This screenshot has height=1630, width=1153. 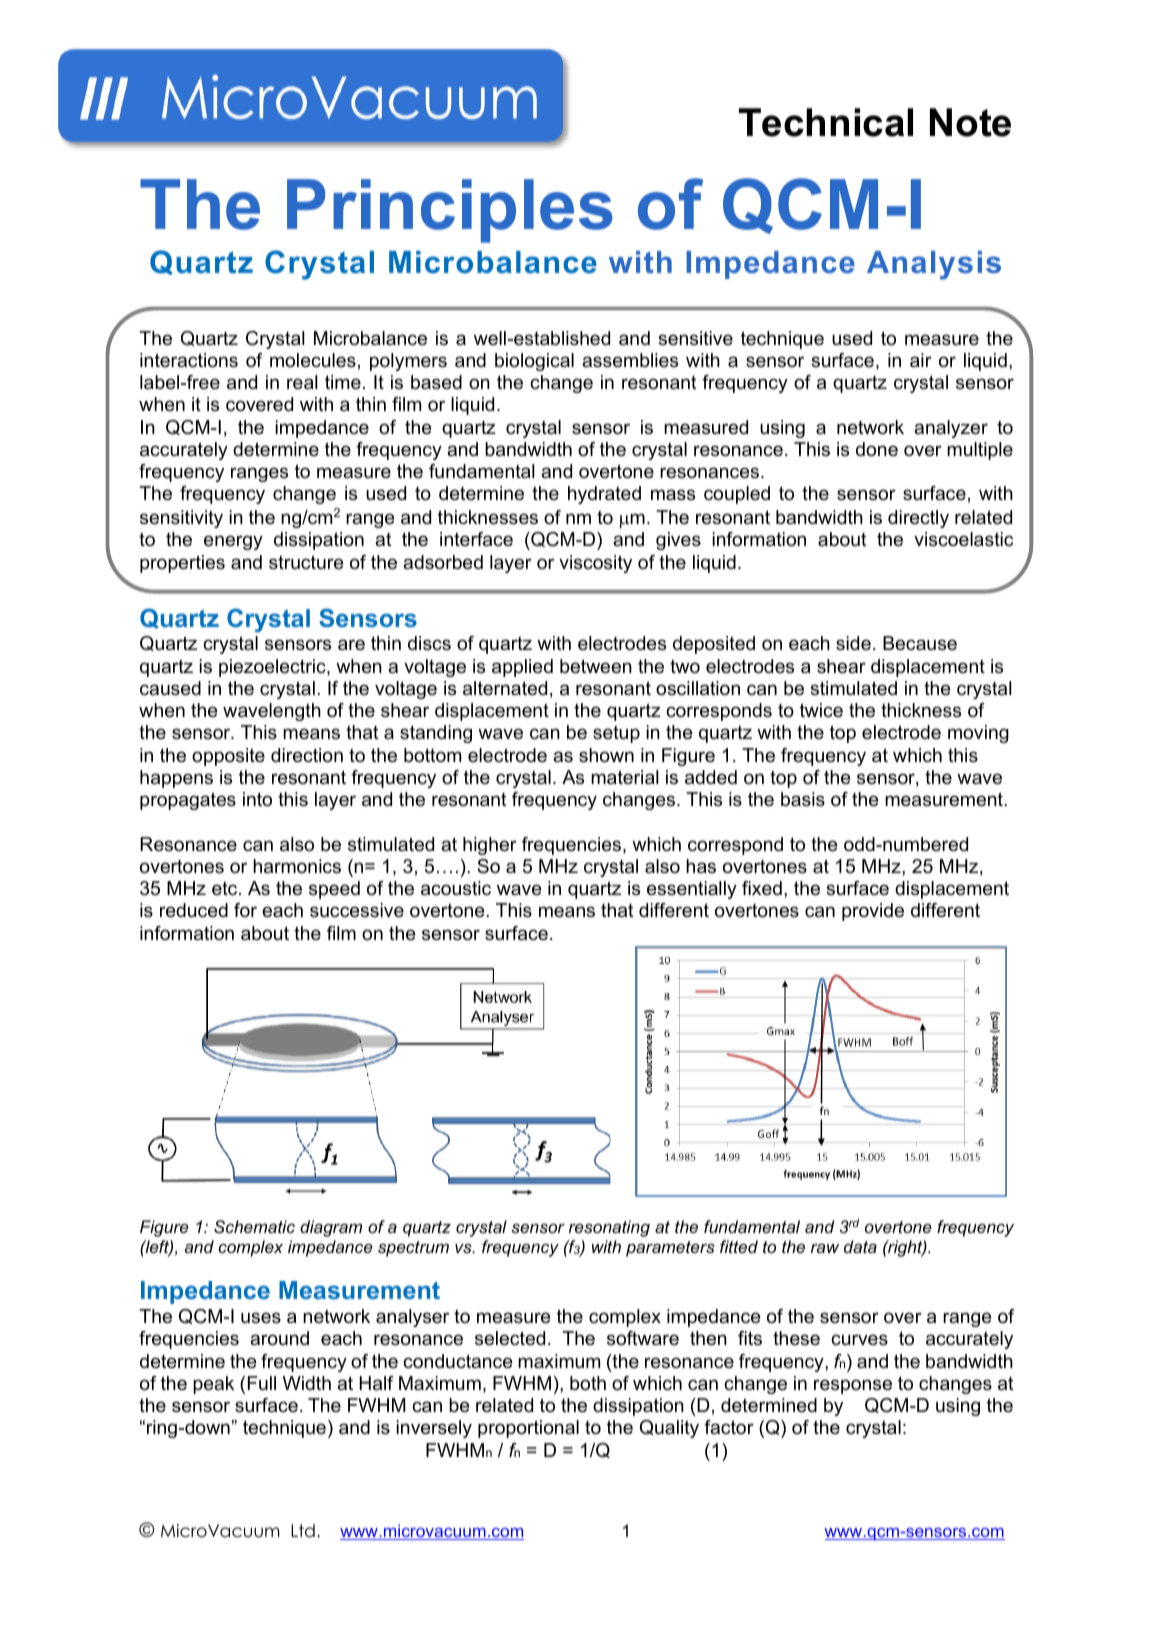 I want to click on Ltd, so click(x=303, y=1531).
